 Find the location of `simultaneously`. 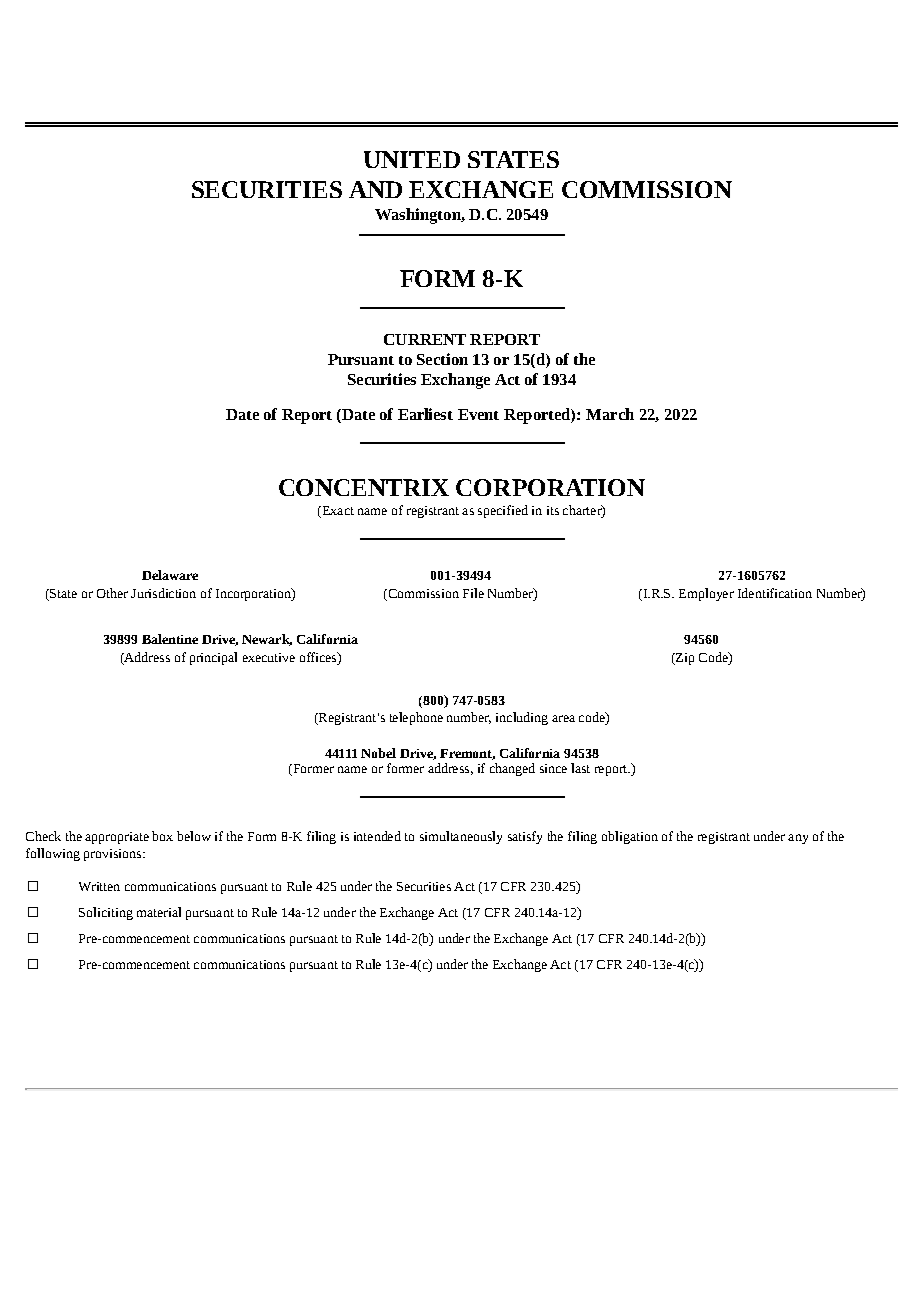

simultaneously is located at coordinates (461, 837).
